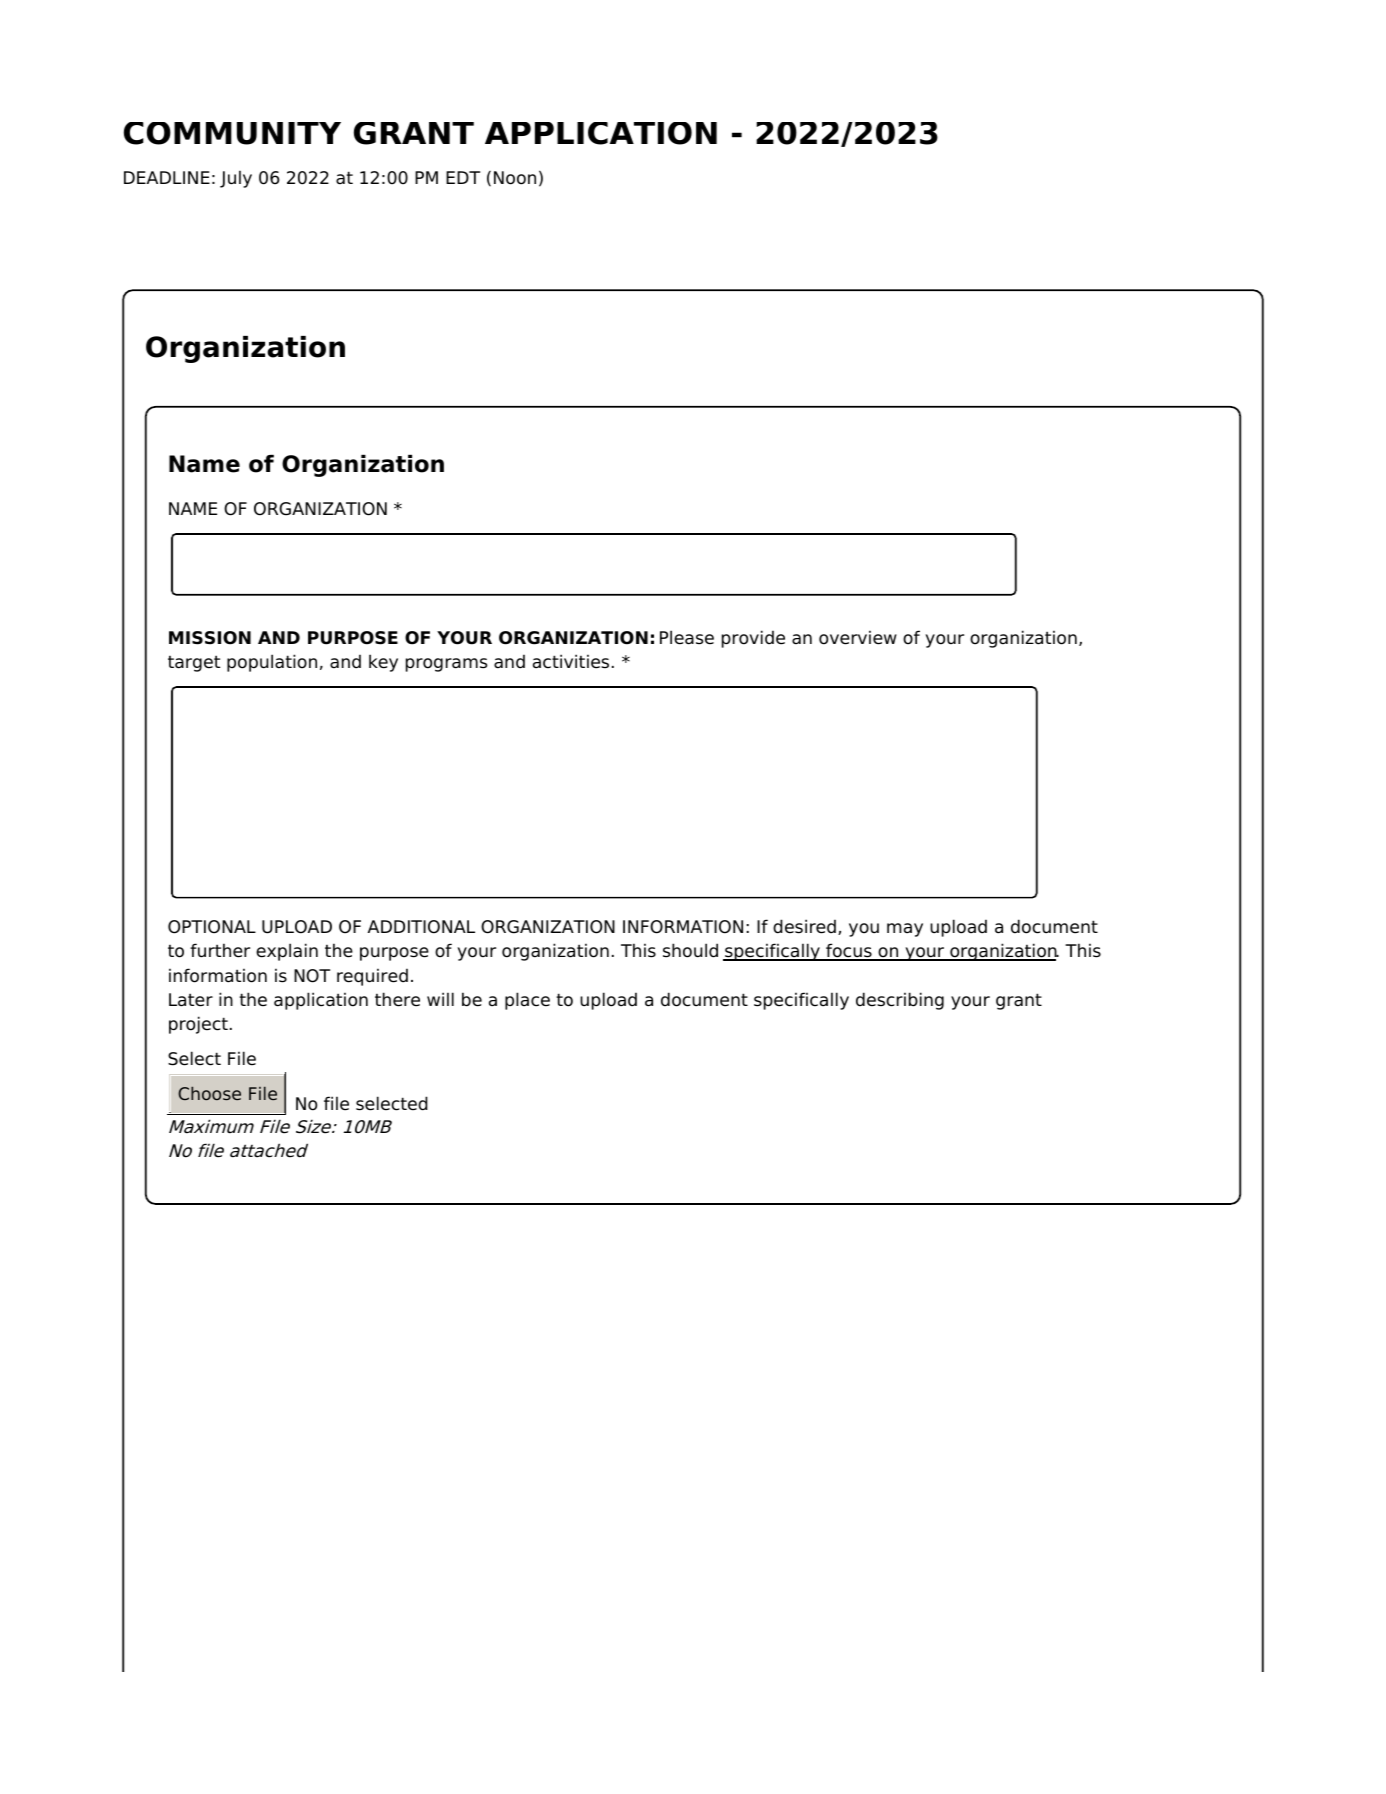 The height and width of the screenshot is (1794, 1386). I want to click on Noon, so click(515, 178).
